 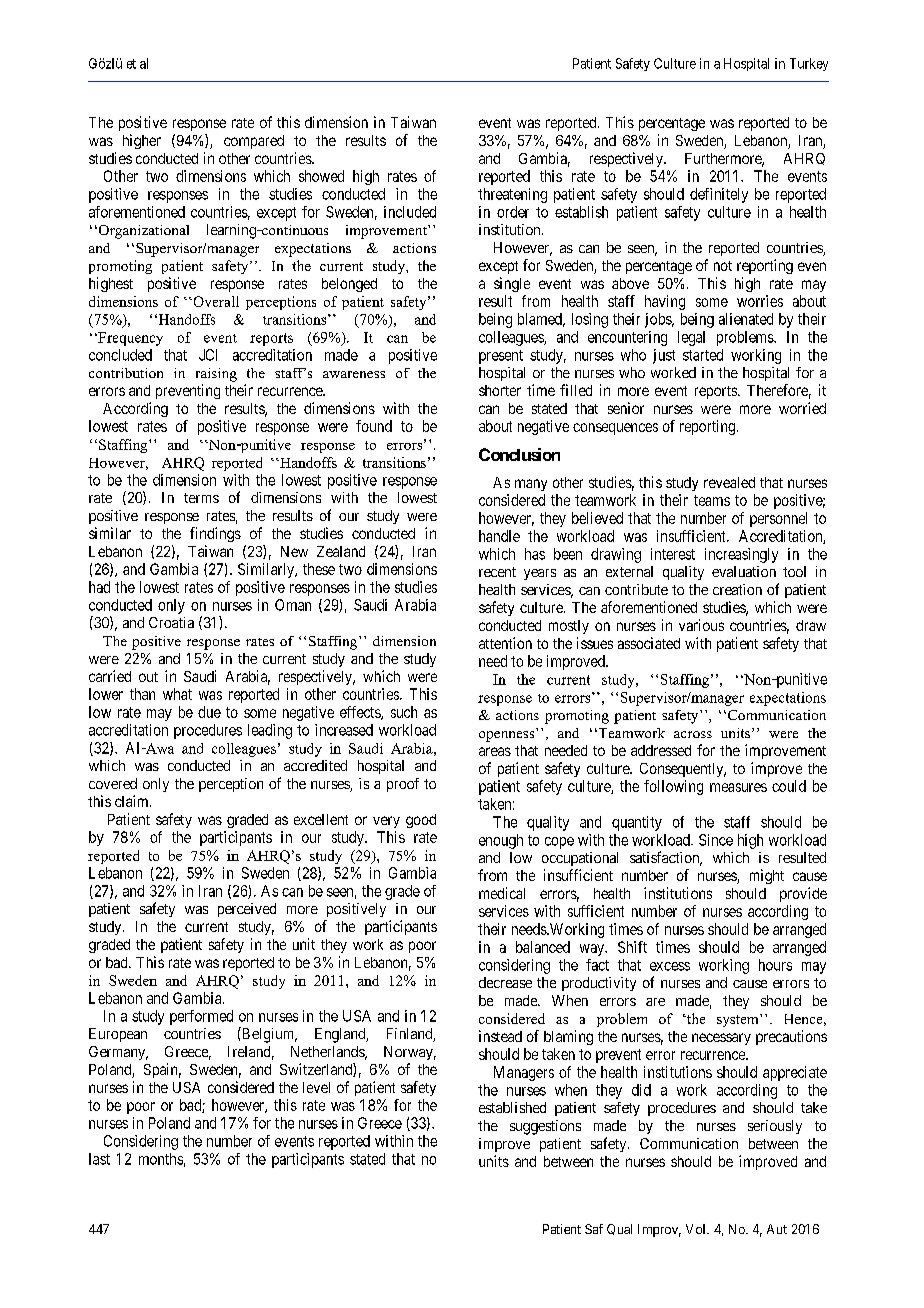 I want to click on various, so click(x=701, y=625).
